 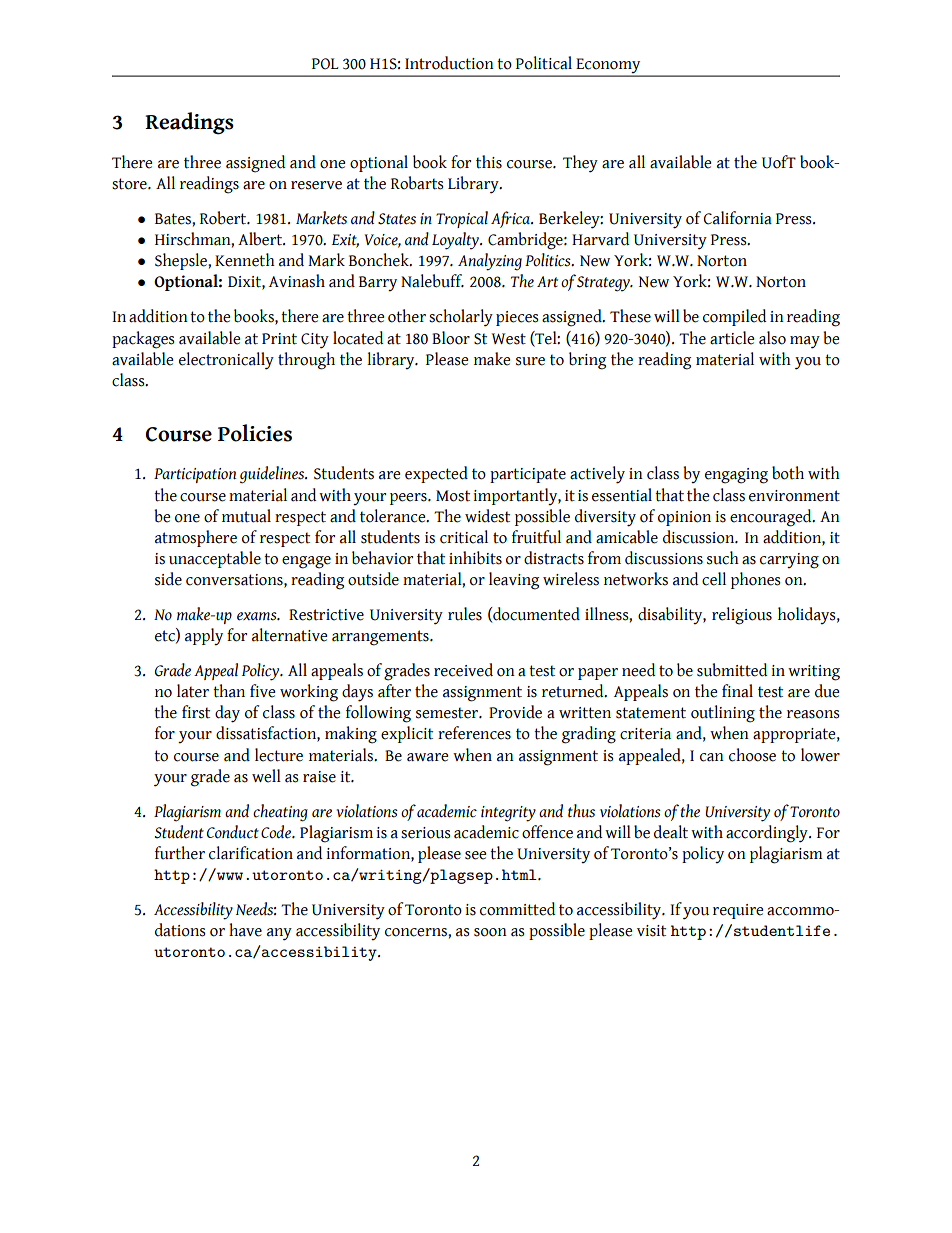 I want to click on require, so click(x=738, y=911).
